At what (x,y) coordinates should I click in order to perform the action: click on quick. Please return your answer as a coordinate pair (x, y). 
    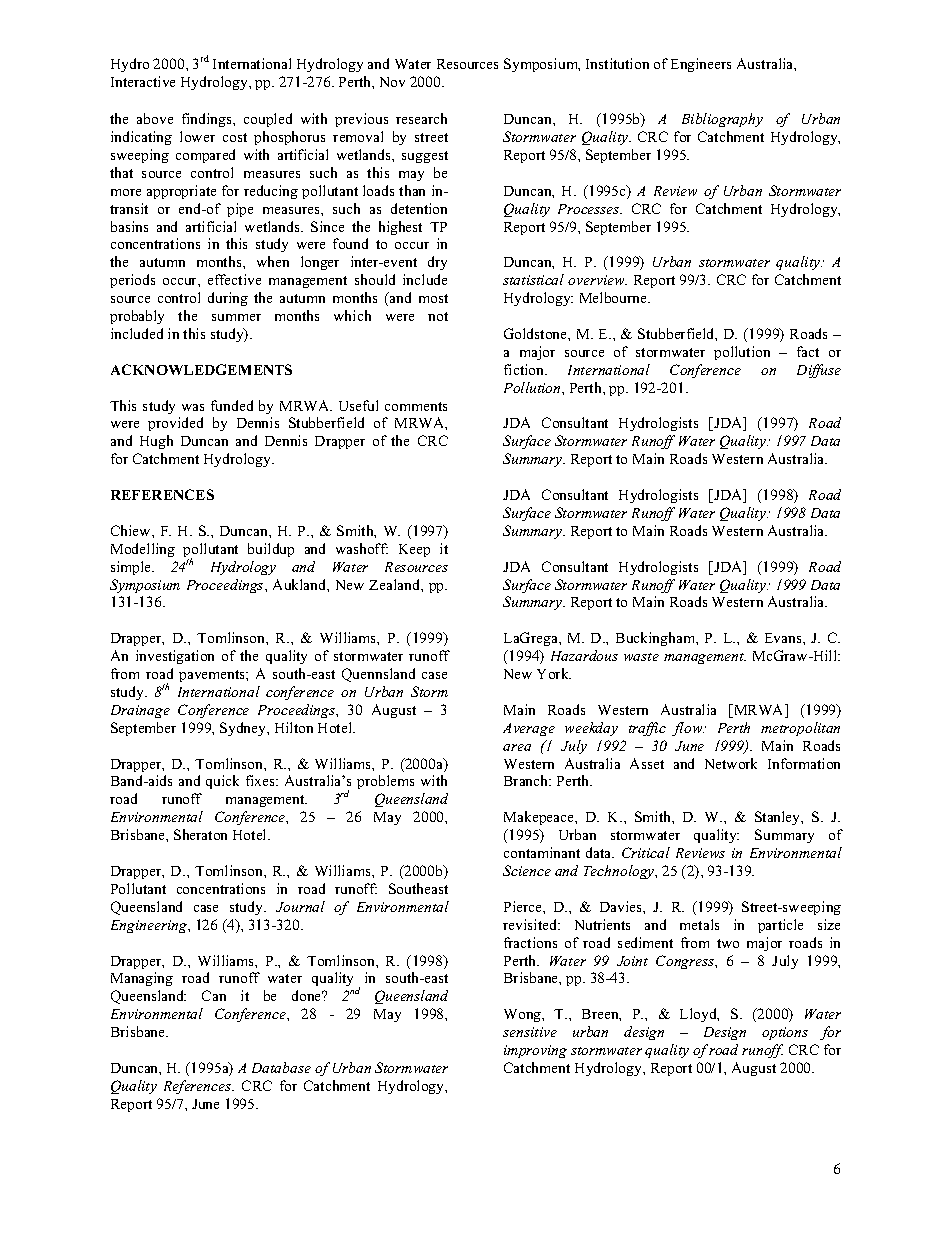
    Looking at the image, I should click on (222, 782).
